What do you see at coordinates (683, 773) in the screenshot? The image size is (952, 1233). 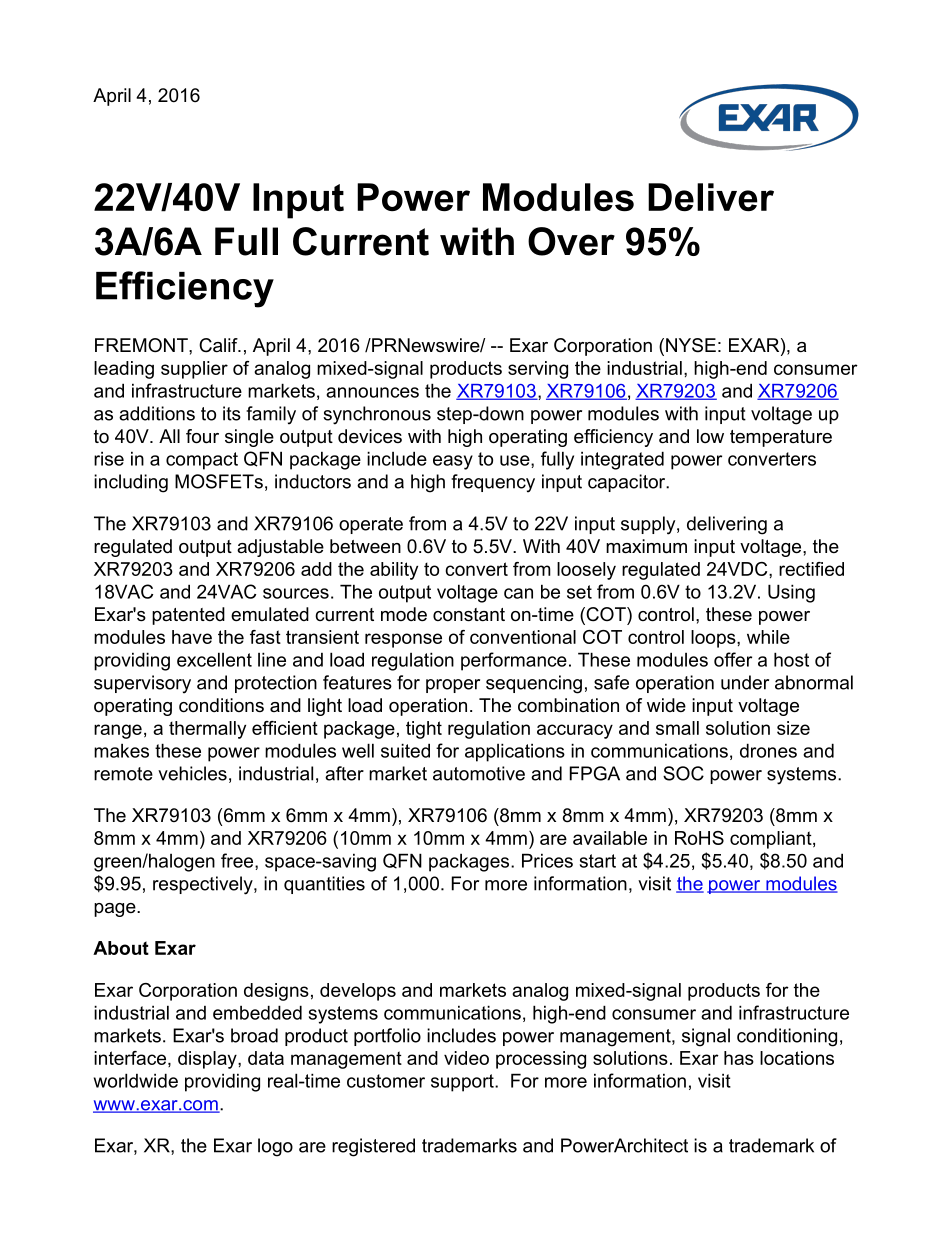 I see `SOC` at bounding box center [683, 773].
